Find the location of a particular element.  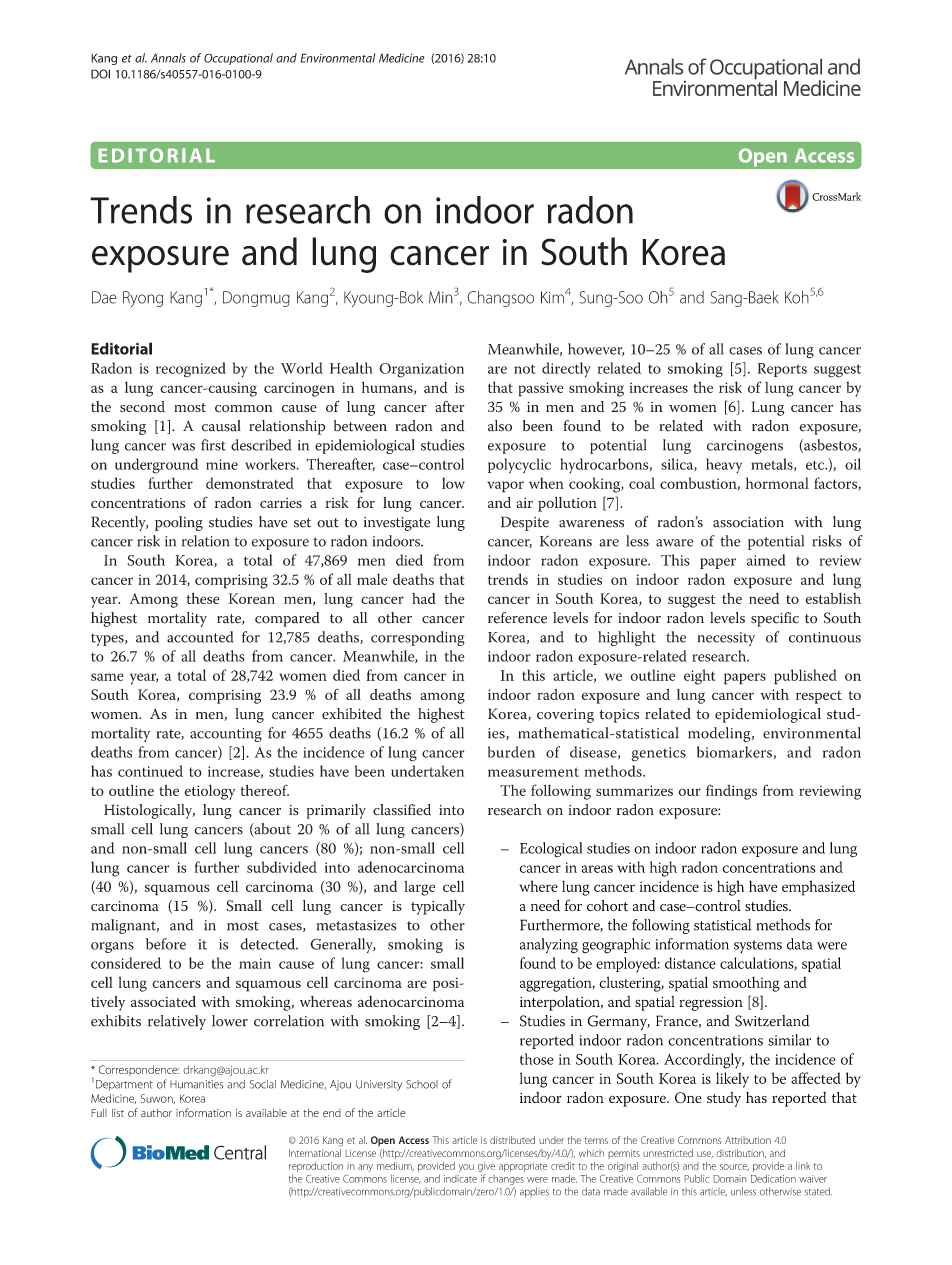

findings is located at coordinates (731, 792).
